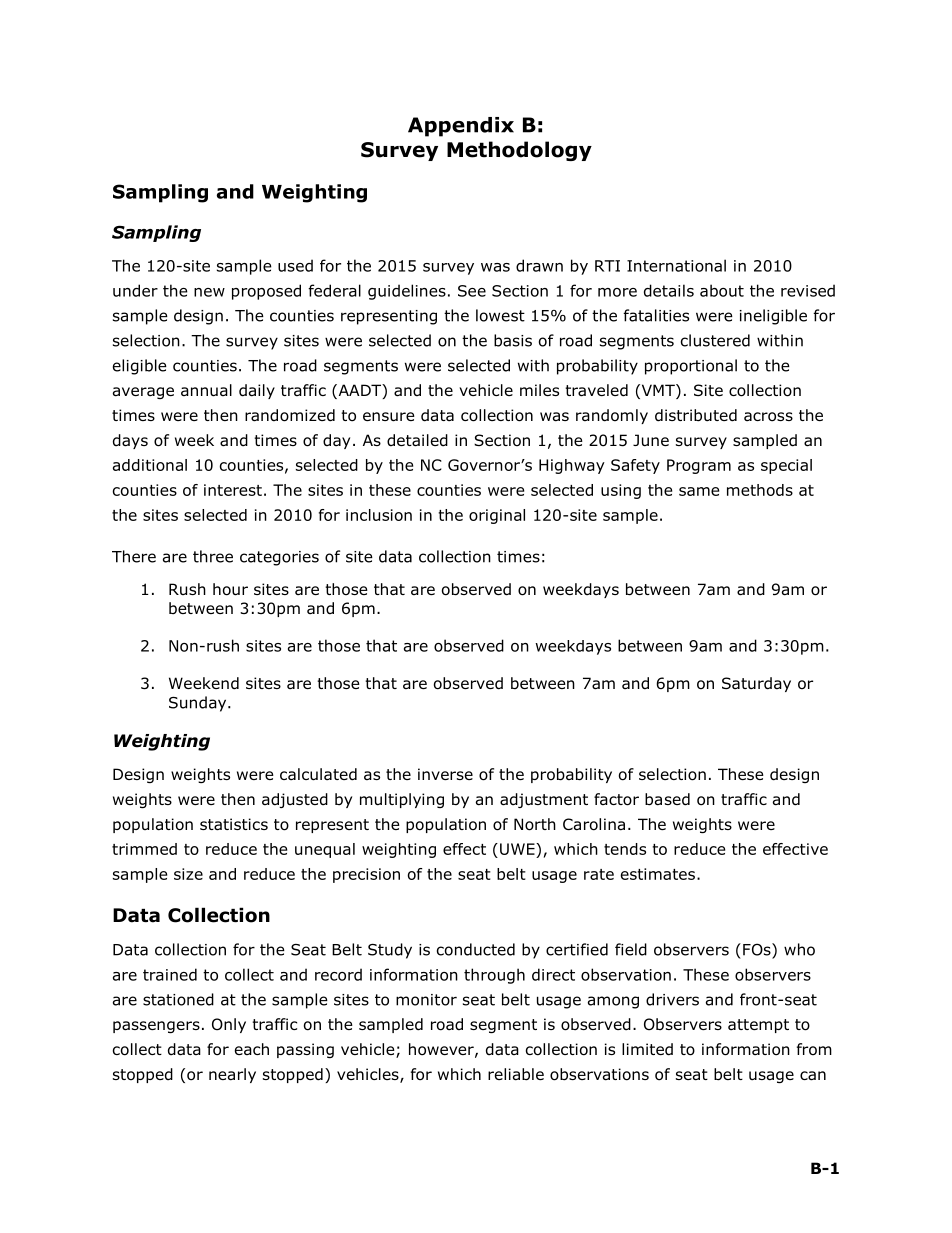 This page has height=1233, width=952. Describe the element at coordinates (295, 265) in the page. I see `used` at that location.
